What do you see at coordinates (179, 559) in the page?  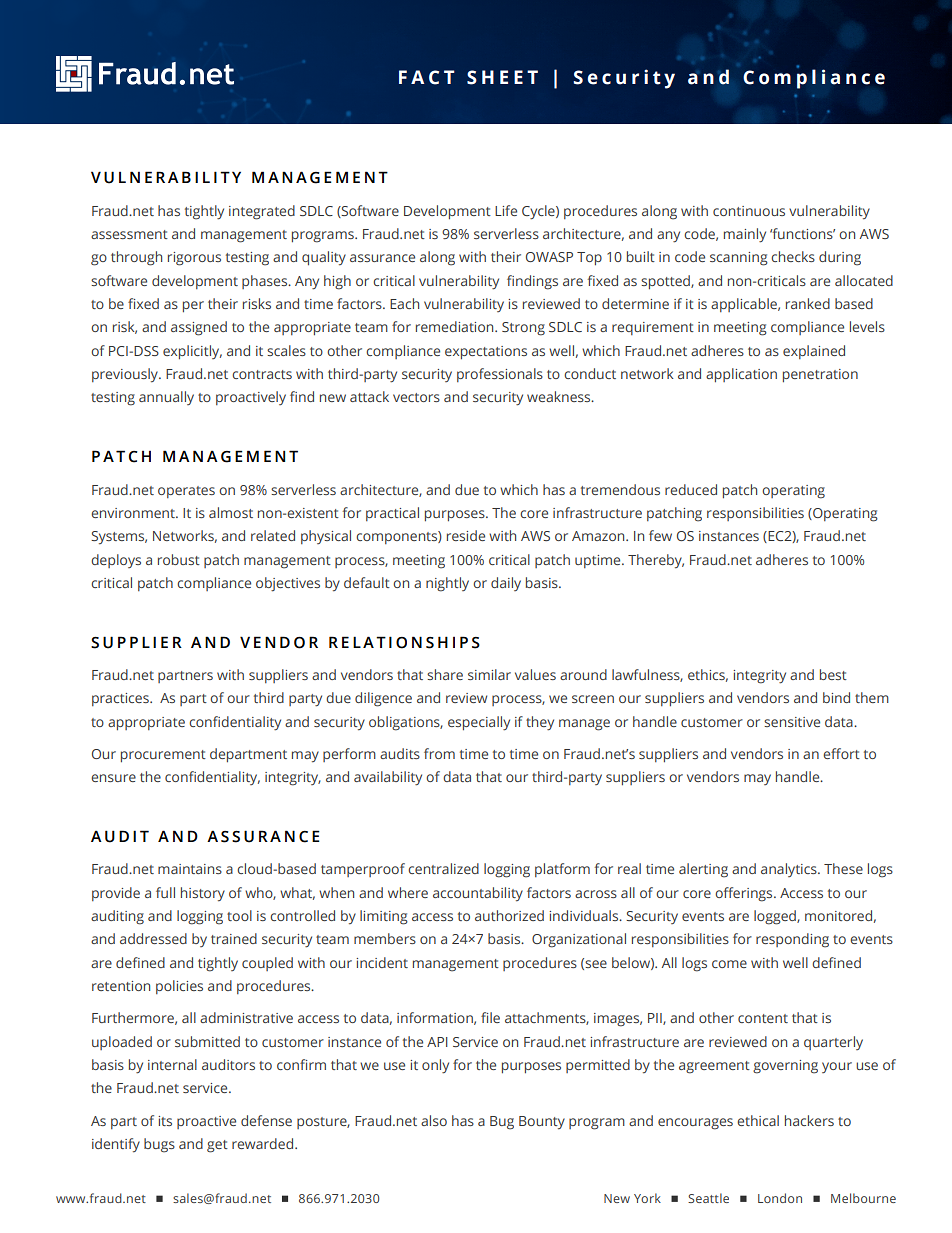 I see `robust` at bounding box center [179, 559].
